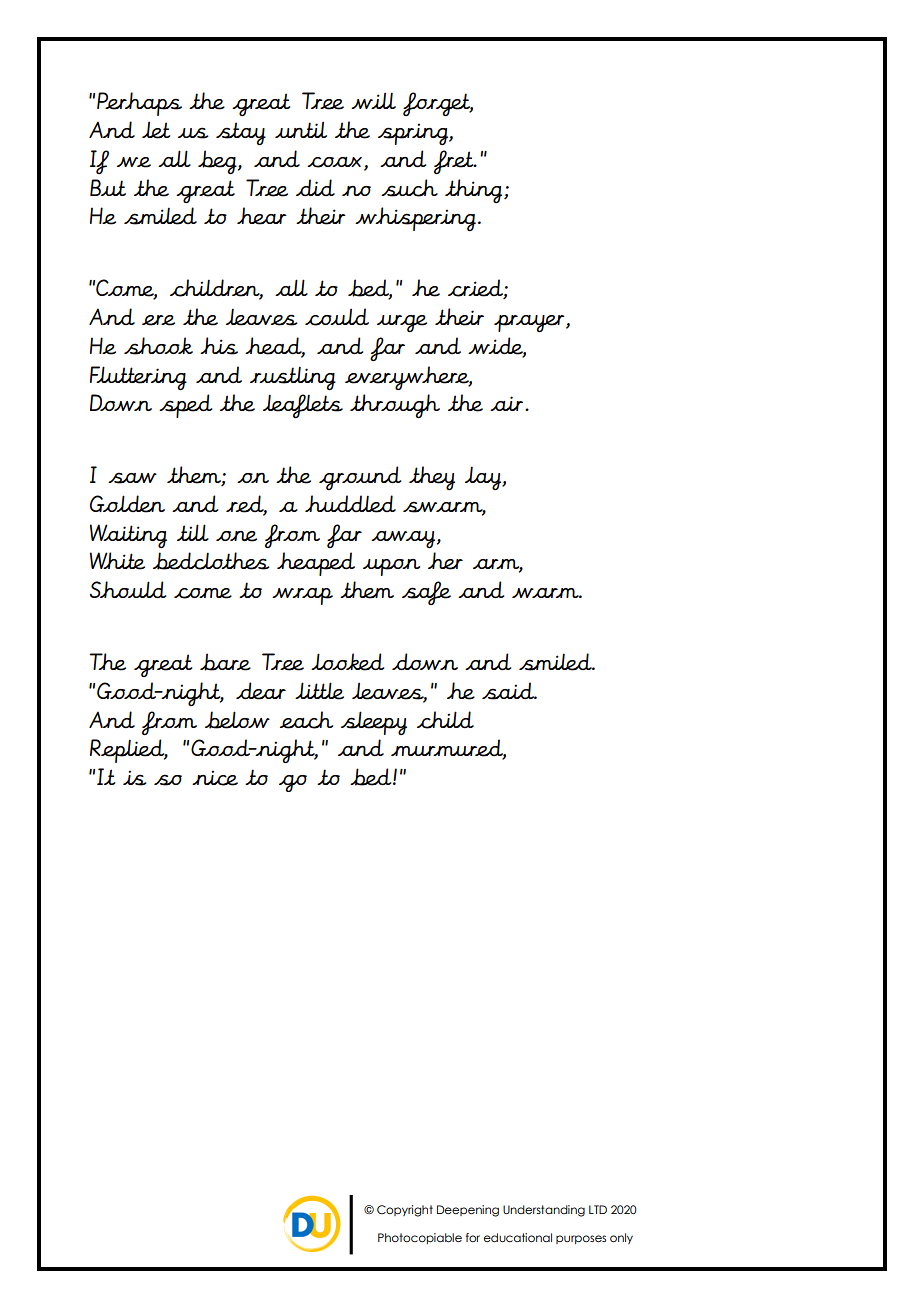  Describe the element at coordinates (405, 1211) in the screenshot. I see `Copyright` at that location.
